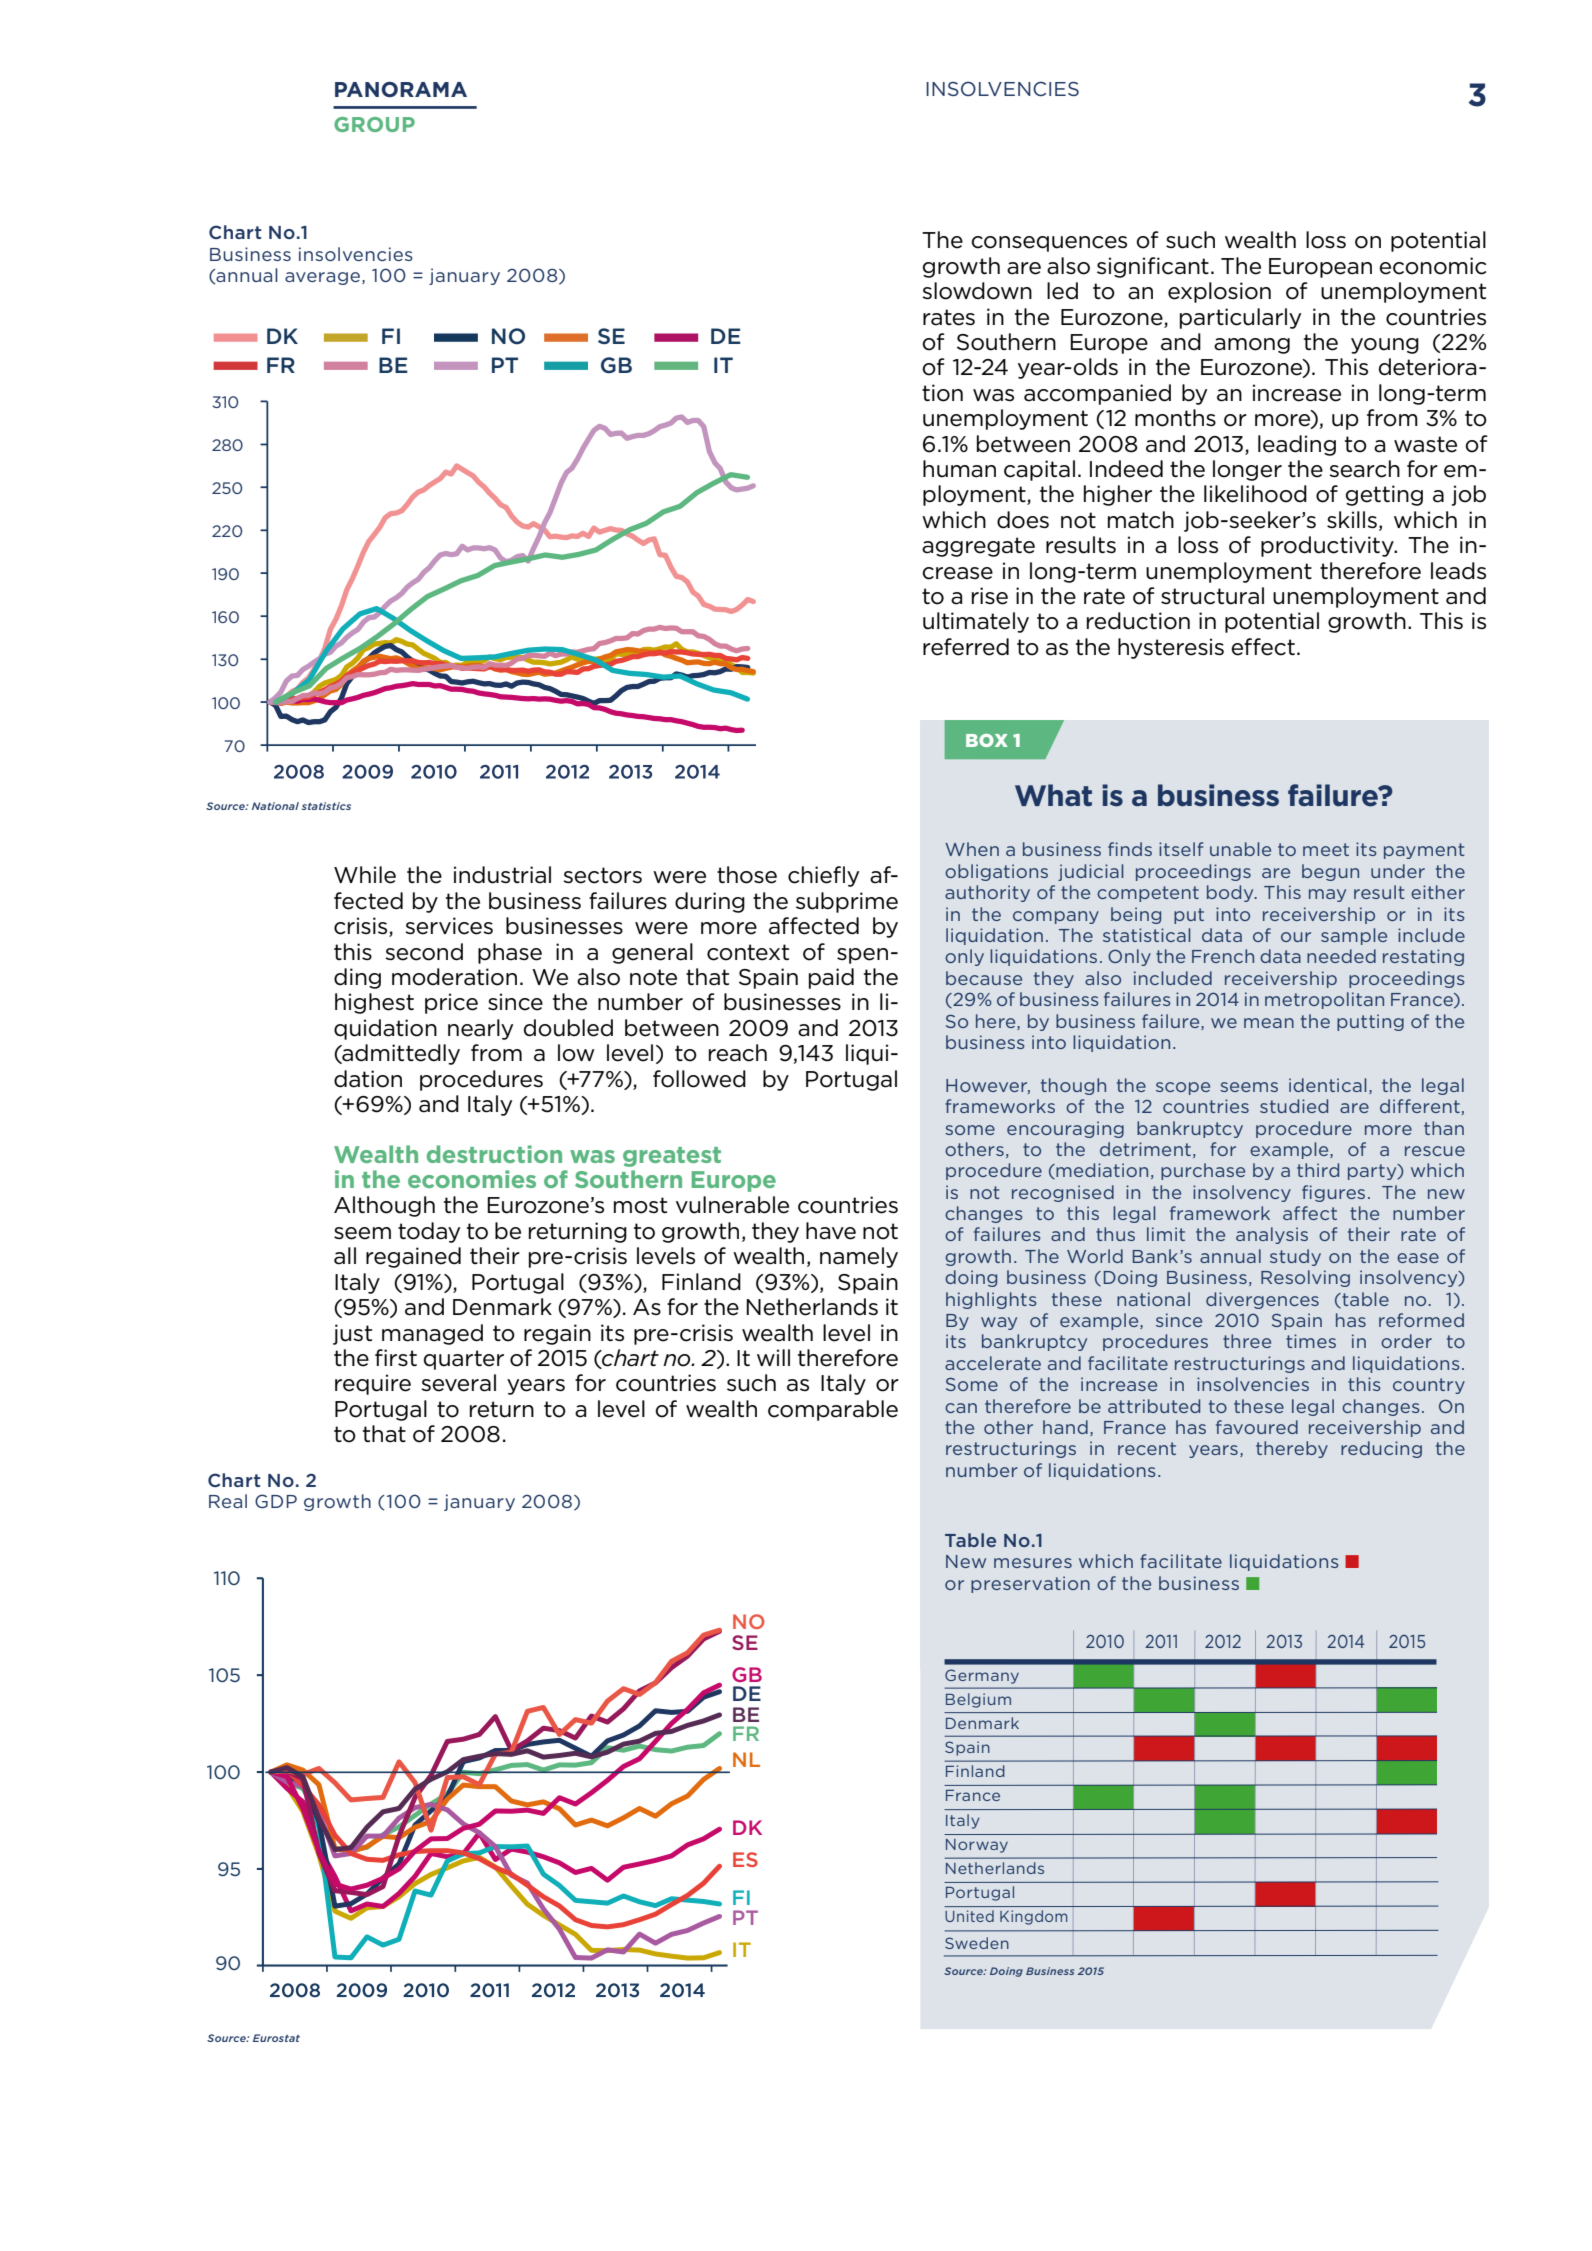 The height and width of the page is (2251, 1592). Describe the element at coordinates (1432, 266) in the page. I see `economic` at that location.
